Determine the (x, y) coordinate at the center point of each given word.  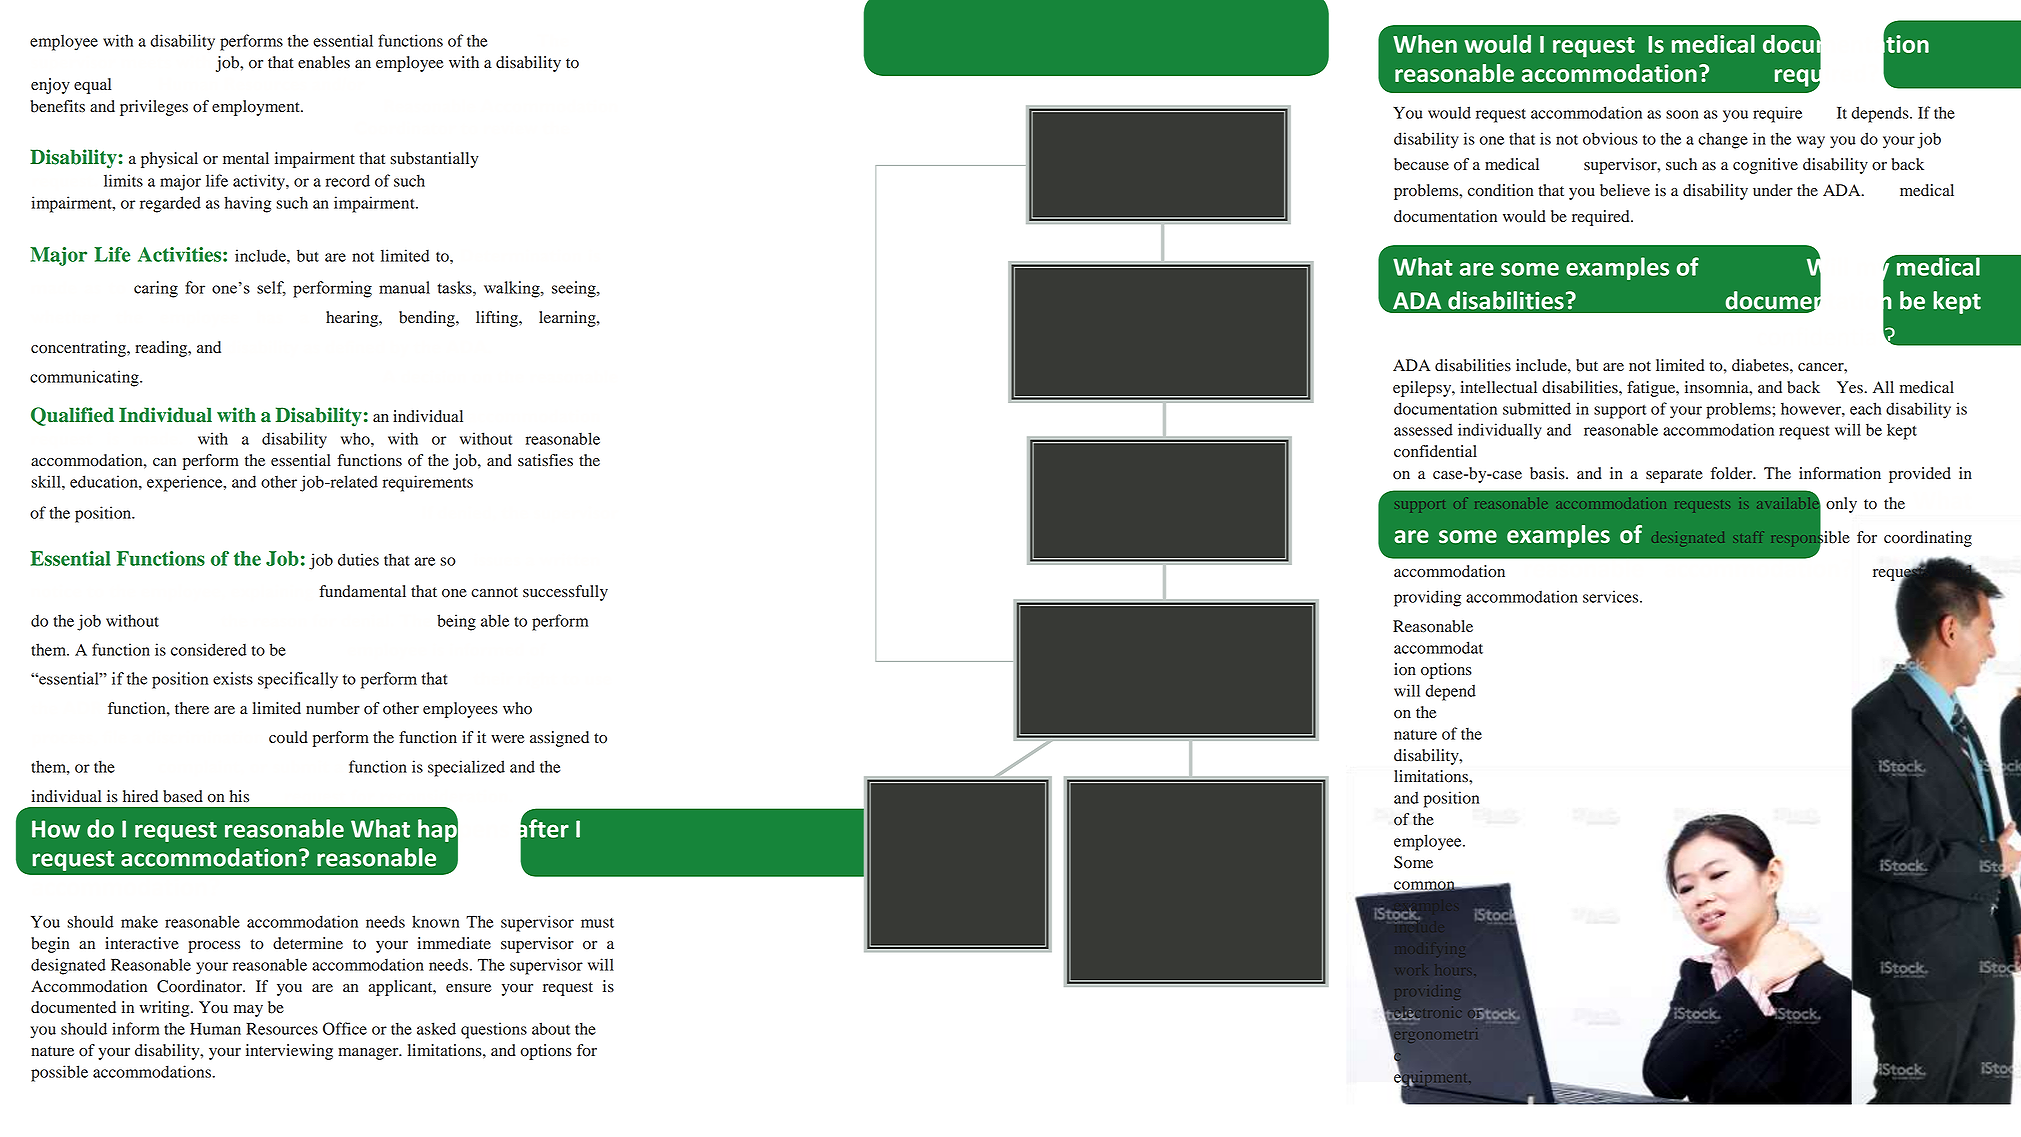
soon (1682, 114)
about (551, 1028)
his (239, 796)
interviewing (289, 1052)
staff (1747, 538)
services (1612, 596)
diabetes (1761, 365)
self (271, 288)
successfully (565, 593)
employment (257, 108)
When (1425, 43)
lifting (498, 319)
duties (358, 559)
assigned (559, 739)
